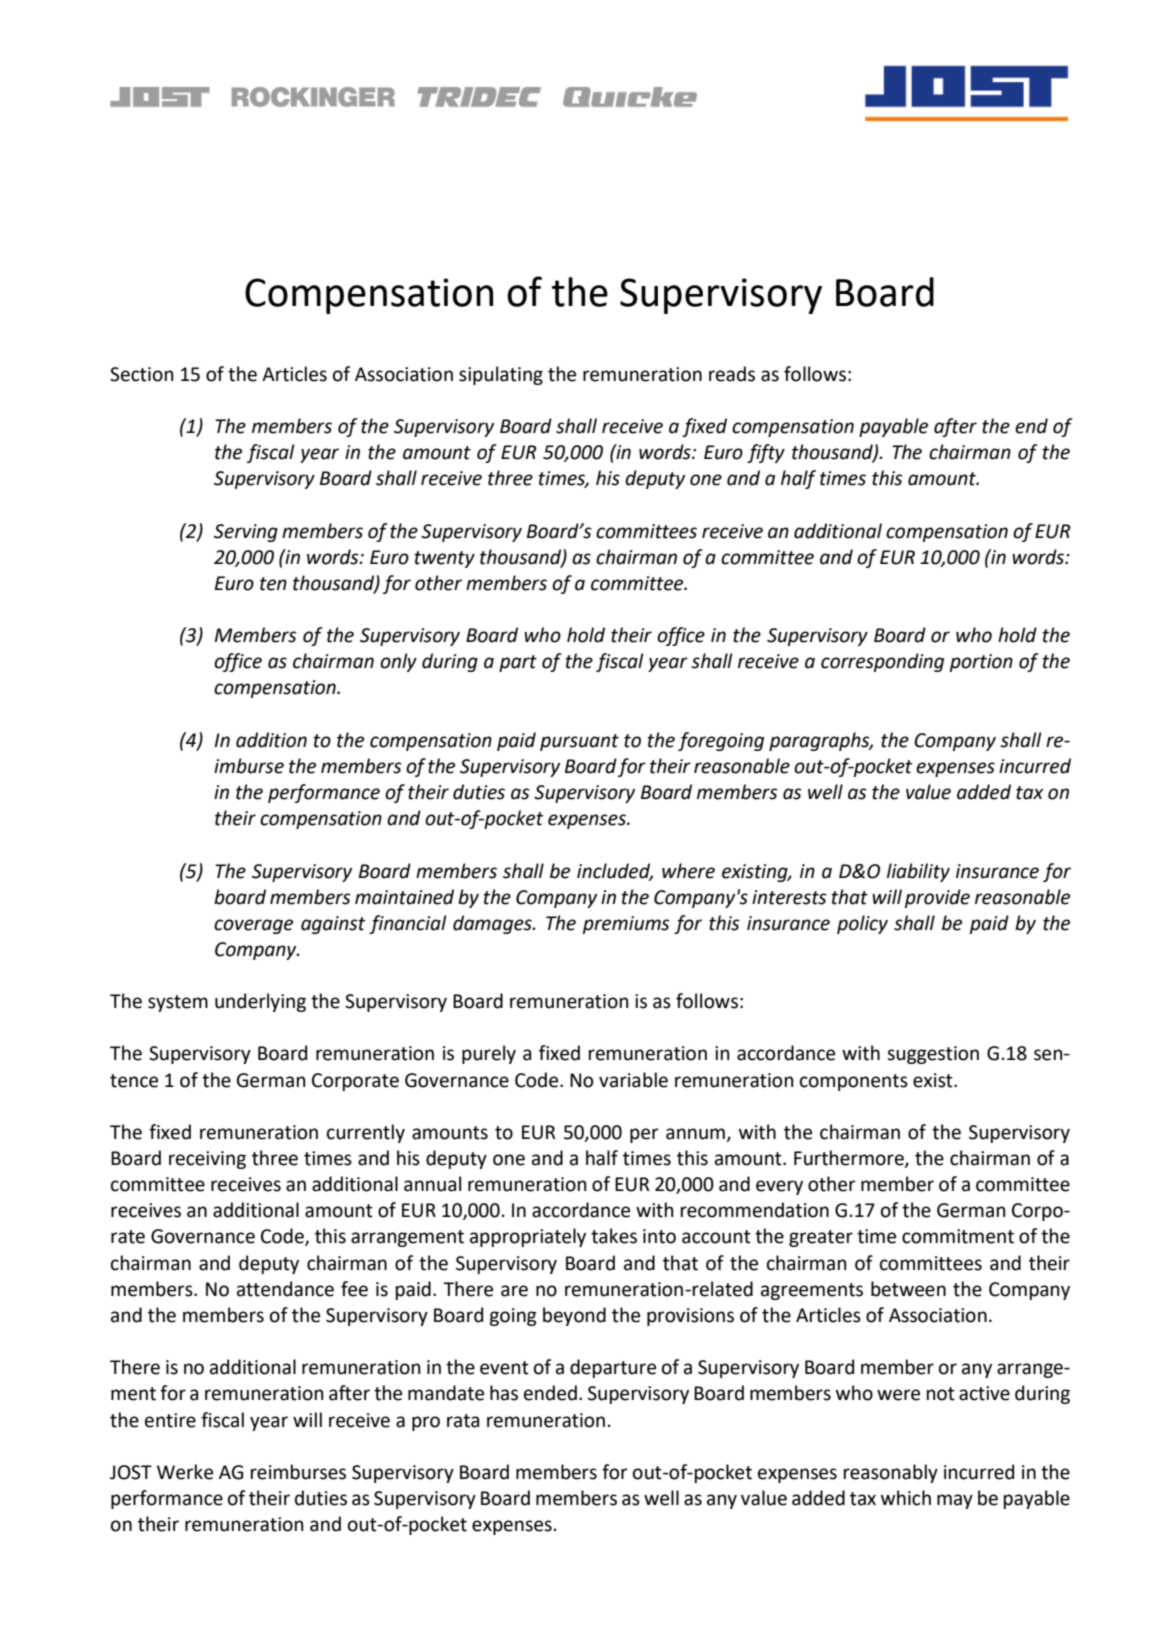  What do you see at coordinates (398, 662) in the screenshot?
I see `only` at bounding box center [398, 662].
